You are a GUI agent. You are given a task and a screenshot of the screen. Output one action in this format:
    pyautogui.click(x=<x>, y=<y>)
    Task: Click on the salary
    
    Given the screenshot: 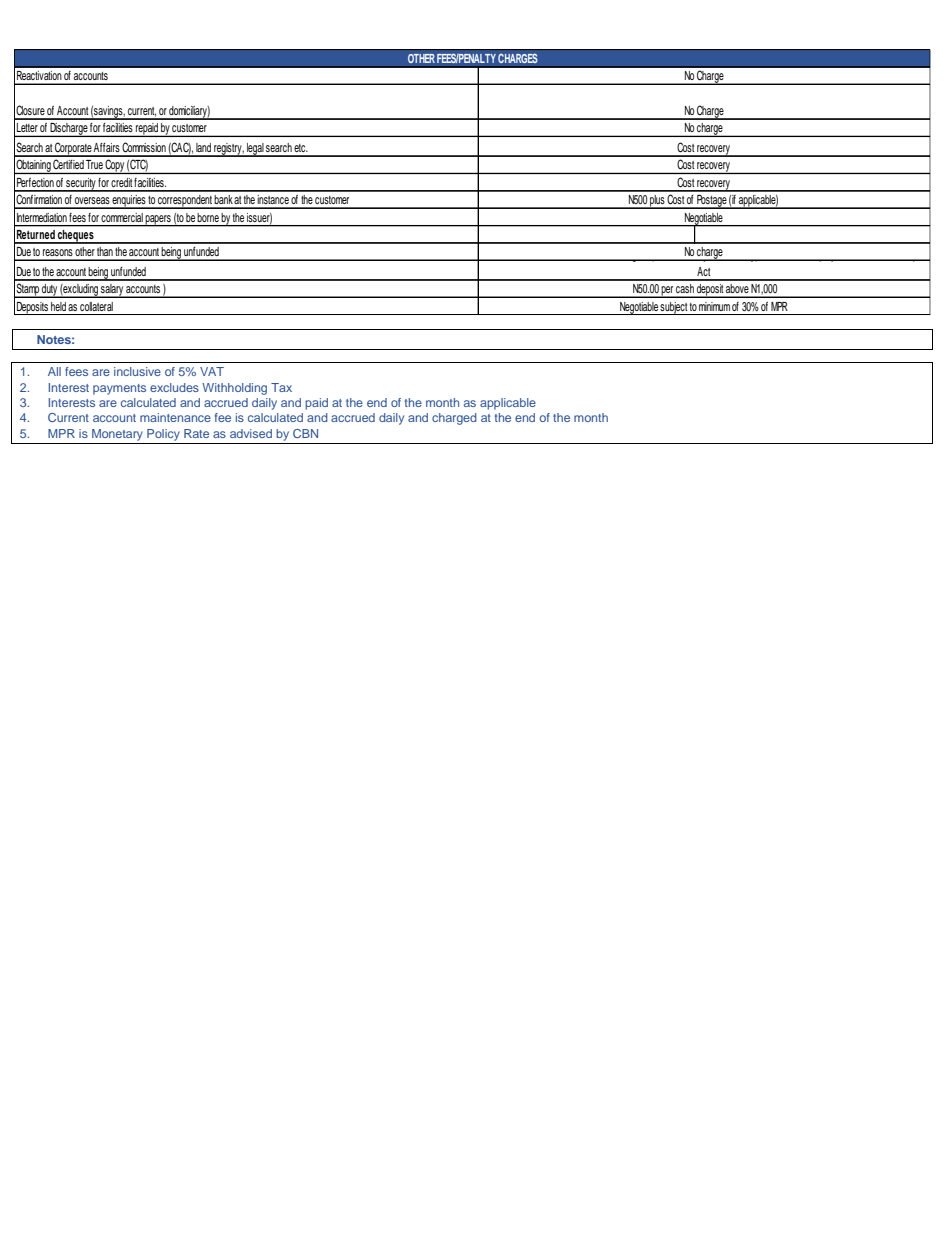 What is the action you would take?
    pyautogui.click(x=112, y=291)
